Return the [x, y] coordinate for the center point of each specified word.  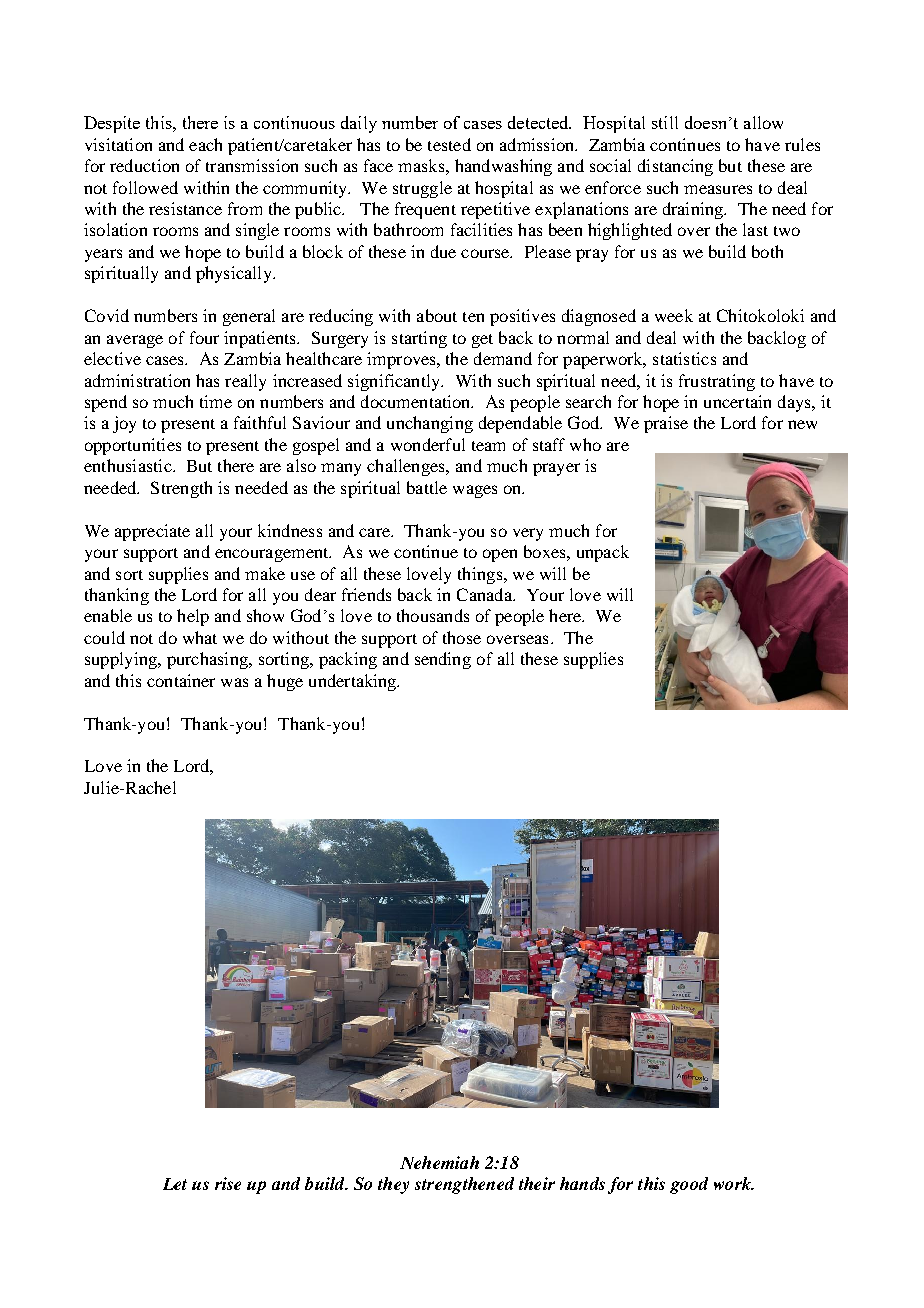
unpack [603, 553]
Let [175, 1184]
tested [449, 144]
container [181, 680]
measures [718, 189]
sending [443, 660]
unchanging [430, 424]
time [216, 401]
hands [582, 1183]
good [689, 1185]
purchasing [208, 660]
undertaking [354, 682]
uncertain [737, 401]
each [205, 144]
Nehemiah [439, 1162]
